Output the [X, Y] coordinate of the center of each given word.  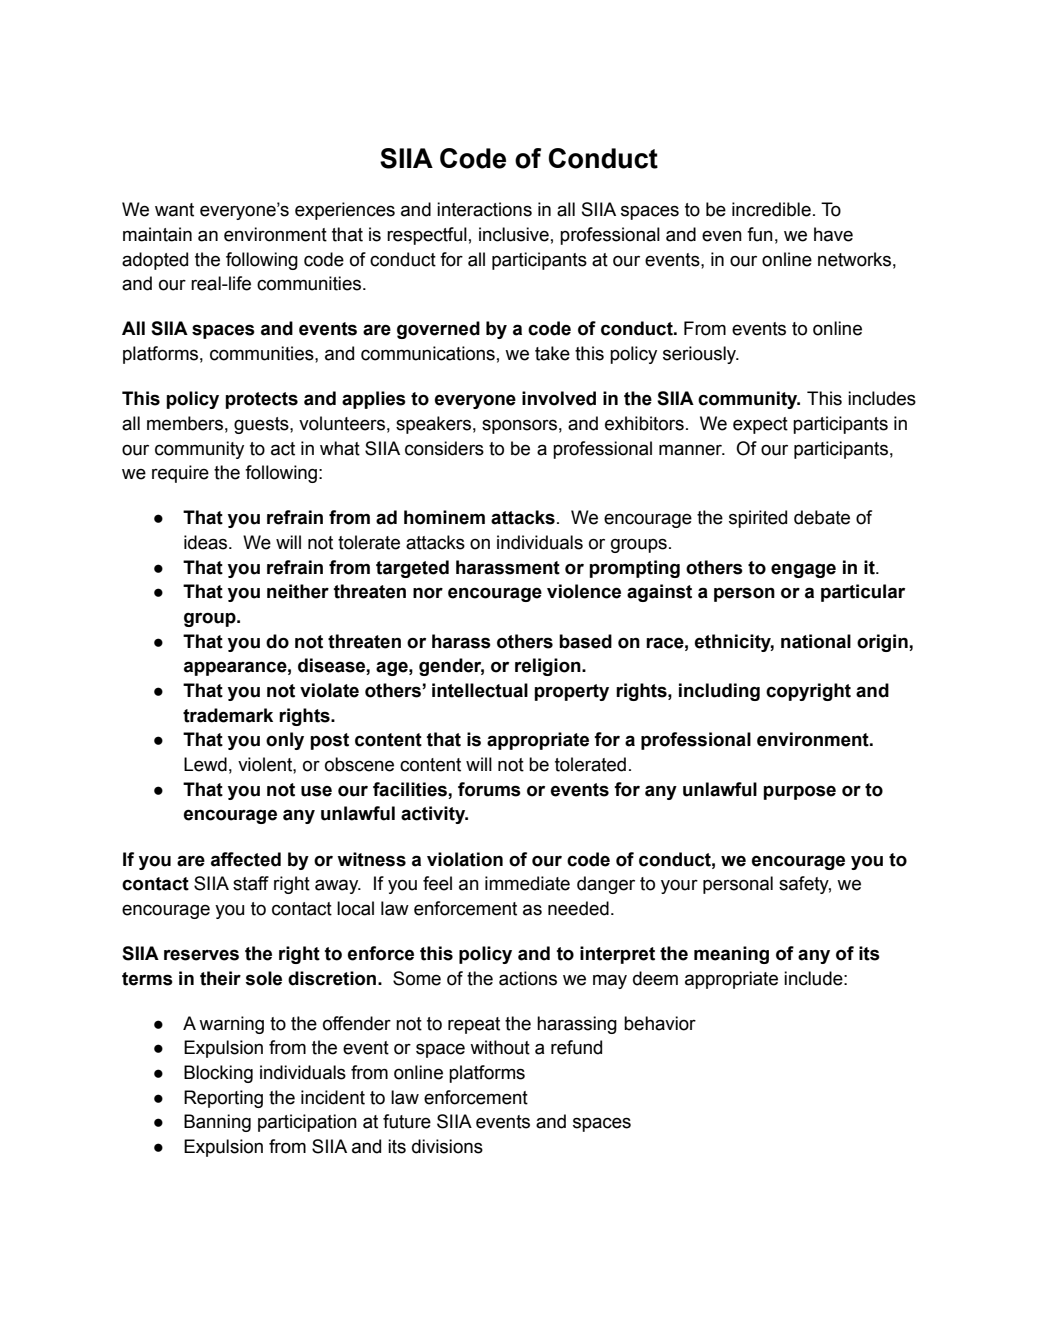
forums [489, 789]
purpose [799, 792]
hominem [444, 517]
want [174, 210]
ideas [207, 542]
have [833, 234]
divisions [447, 1146]
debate [822, 517]
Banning [217, 1123]
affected [246, 859]
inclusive [514, 234]
